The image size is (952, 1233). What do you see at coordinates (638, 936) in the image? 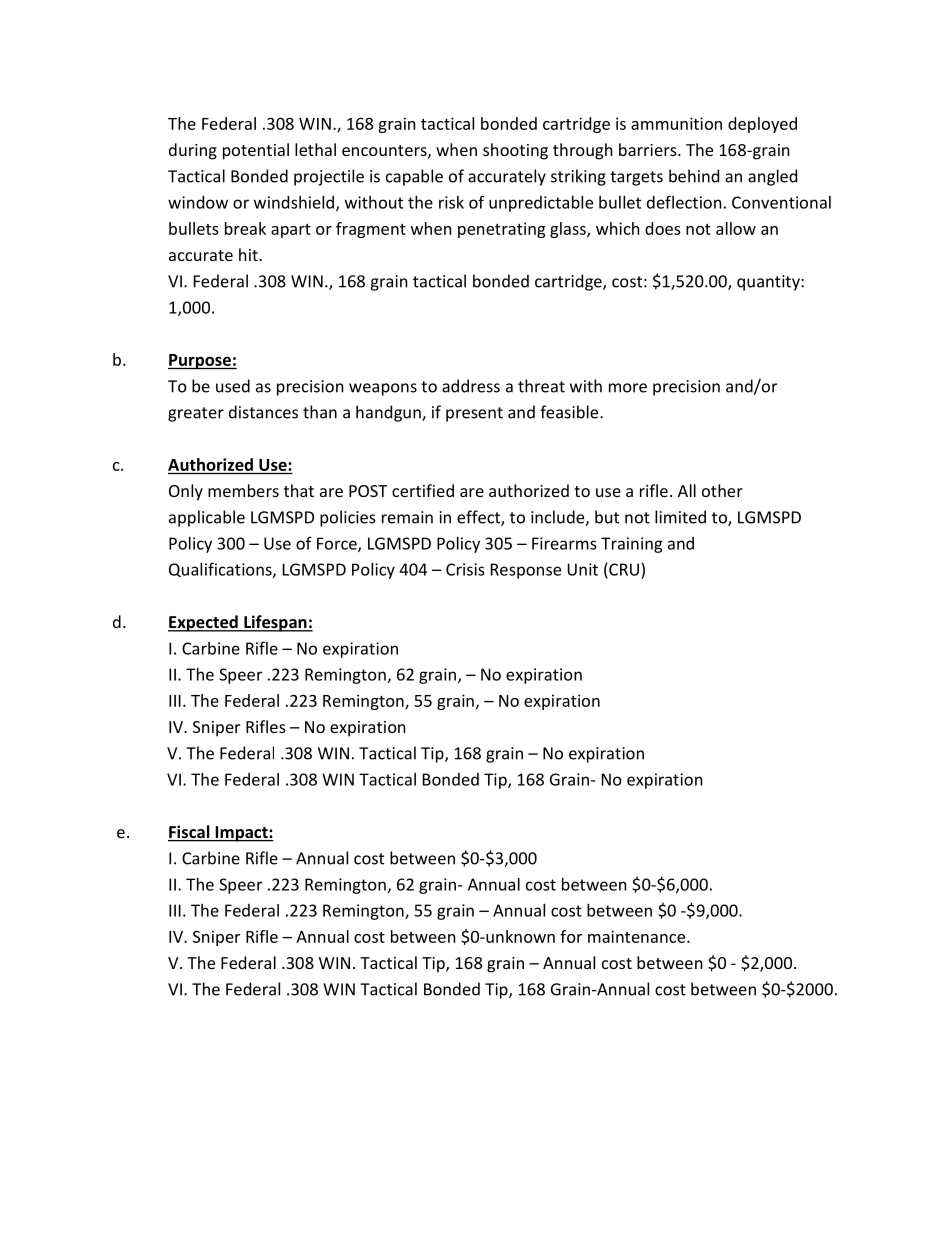
I see `maintenance` at bounding box center [638, 936].
